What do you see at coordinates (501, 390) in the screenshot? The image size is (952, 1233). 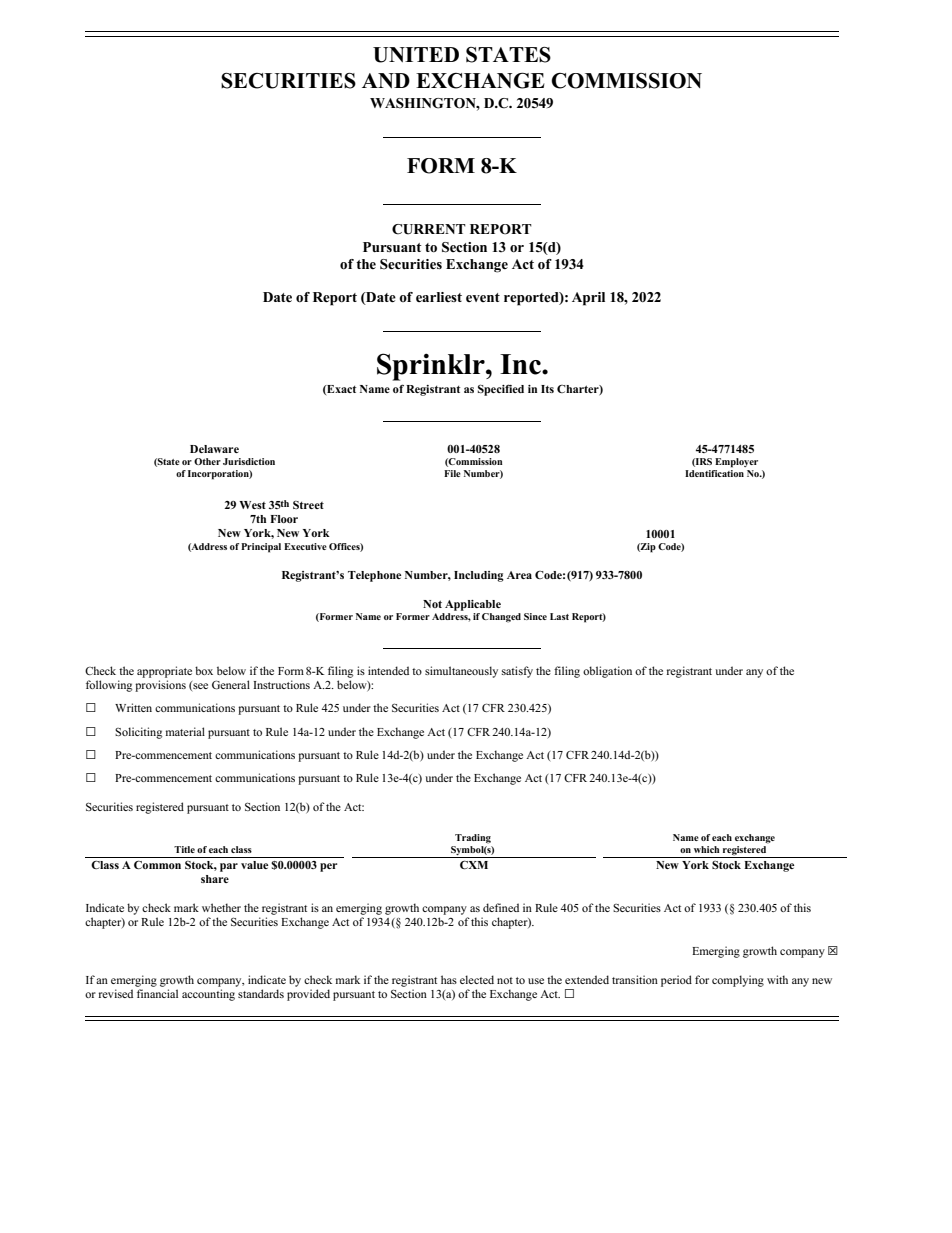 I see `Specified` at bounding box center [501, 390].
